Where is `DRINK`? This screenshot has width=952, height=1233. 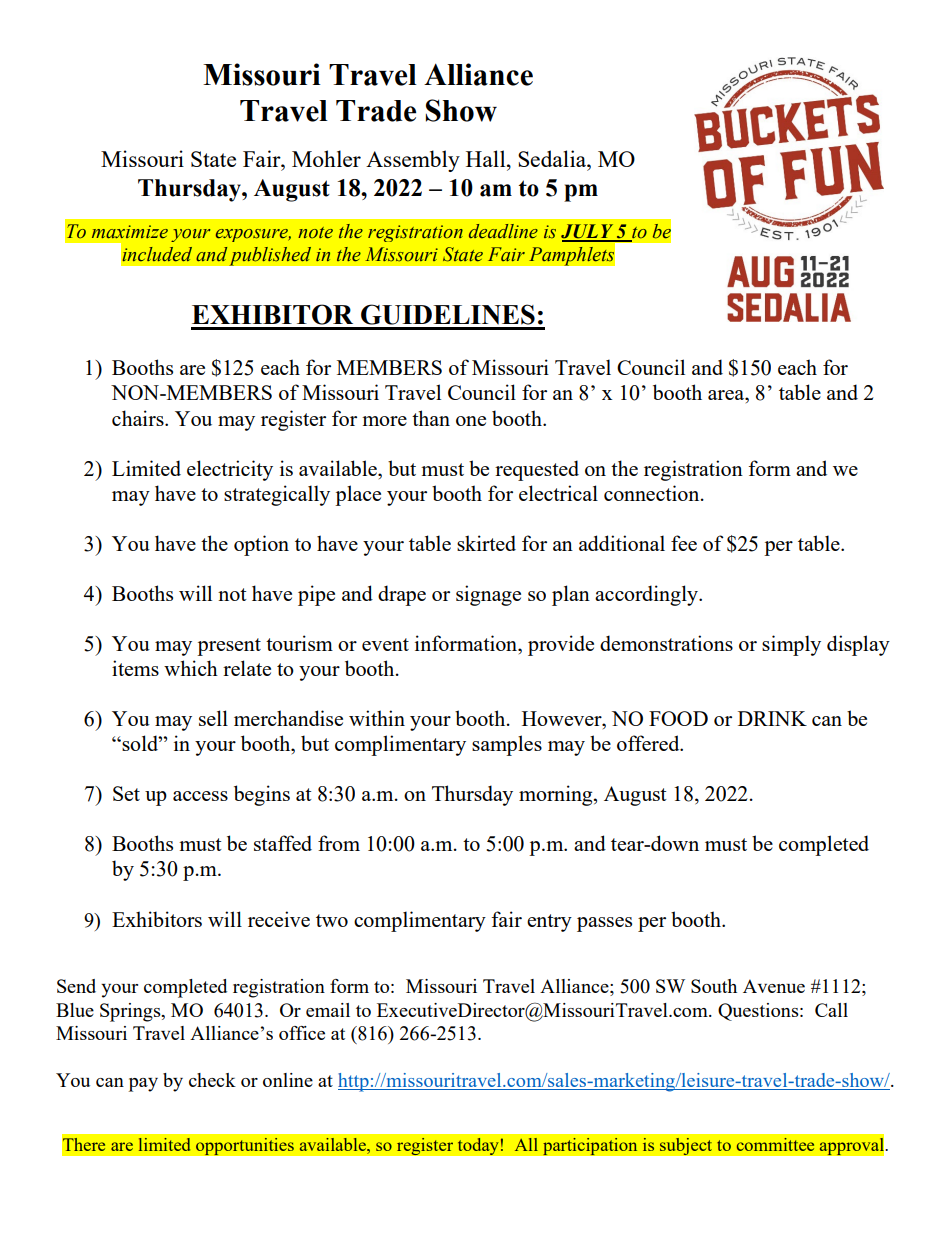
DRINK is located at coordinates (772, 718).
